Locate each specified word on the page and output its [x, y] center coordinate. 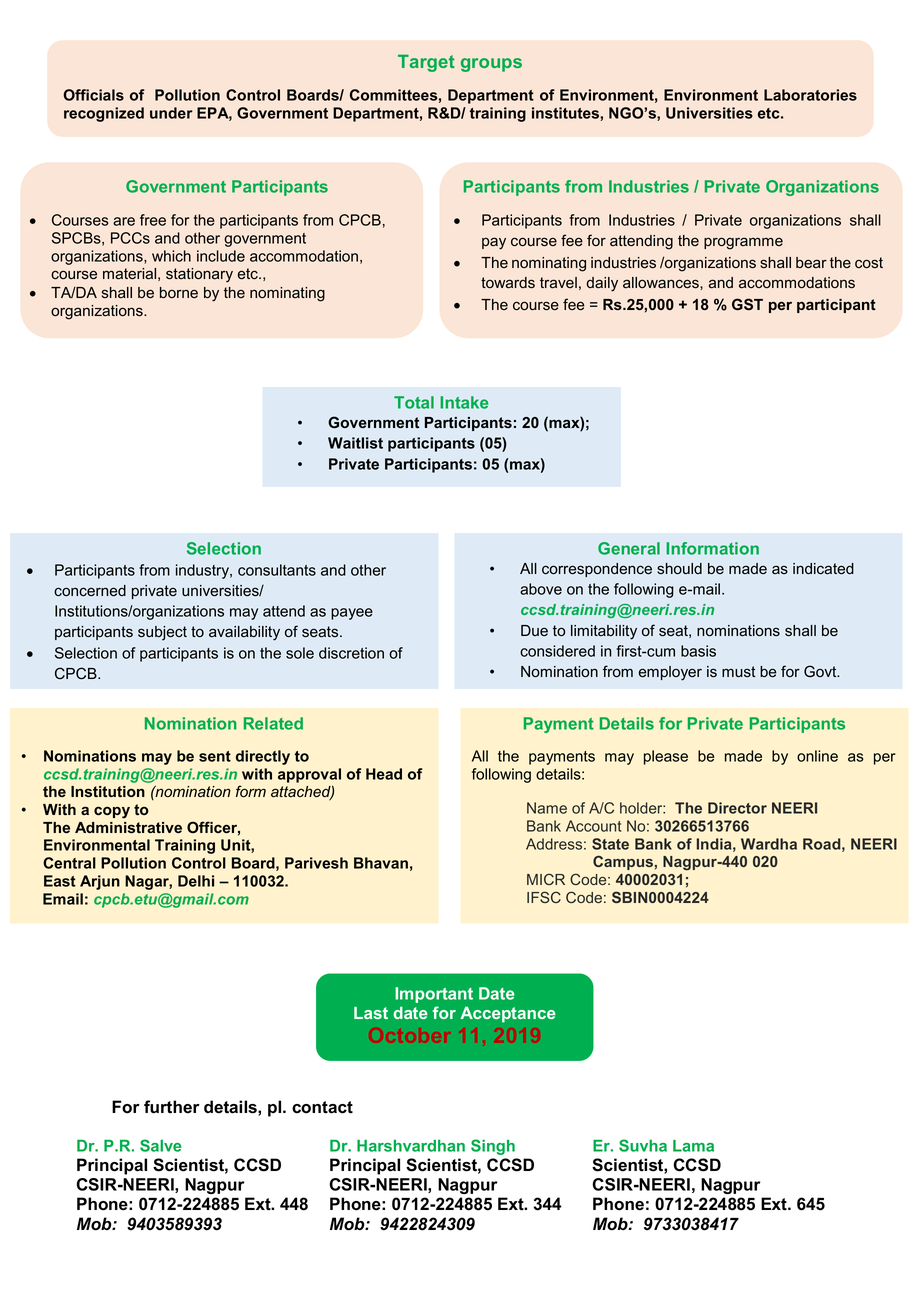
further [172, 1107]
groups [491, 65]
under [171, 113]
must [739, 672]
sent [215, 756]
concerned [90, 591]
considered [557, 651]
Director [737, 808]
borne [179, 293]
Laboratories [810, 95]
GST [747, 304]
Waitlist [355, 443]
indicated [823, 569]
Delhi [196, 881]
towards [508, 283]
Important [434, 995]
